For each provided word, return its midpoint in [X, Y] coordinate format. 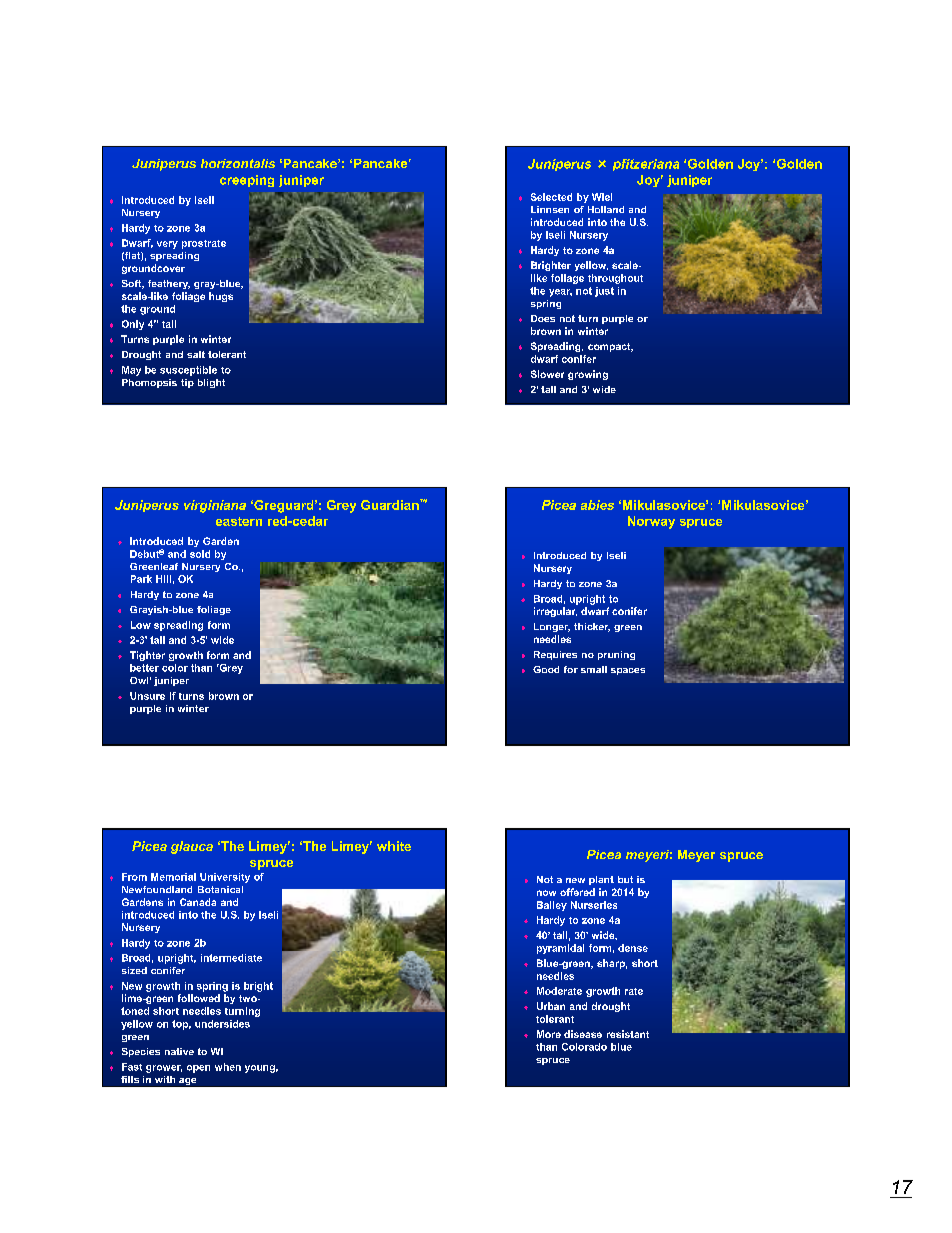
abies [597, 505]
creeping [247, 181]
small [594, 669]
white [394, 846]
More [549, 1034]
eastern [239, 521]
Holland [606, 209]
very [167, 245]
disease [583, 1034]
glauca [192, 847]
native [179, 1051]
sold [200, 554]
